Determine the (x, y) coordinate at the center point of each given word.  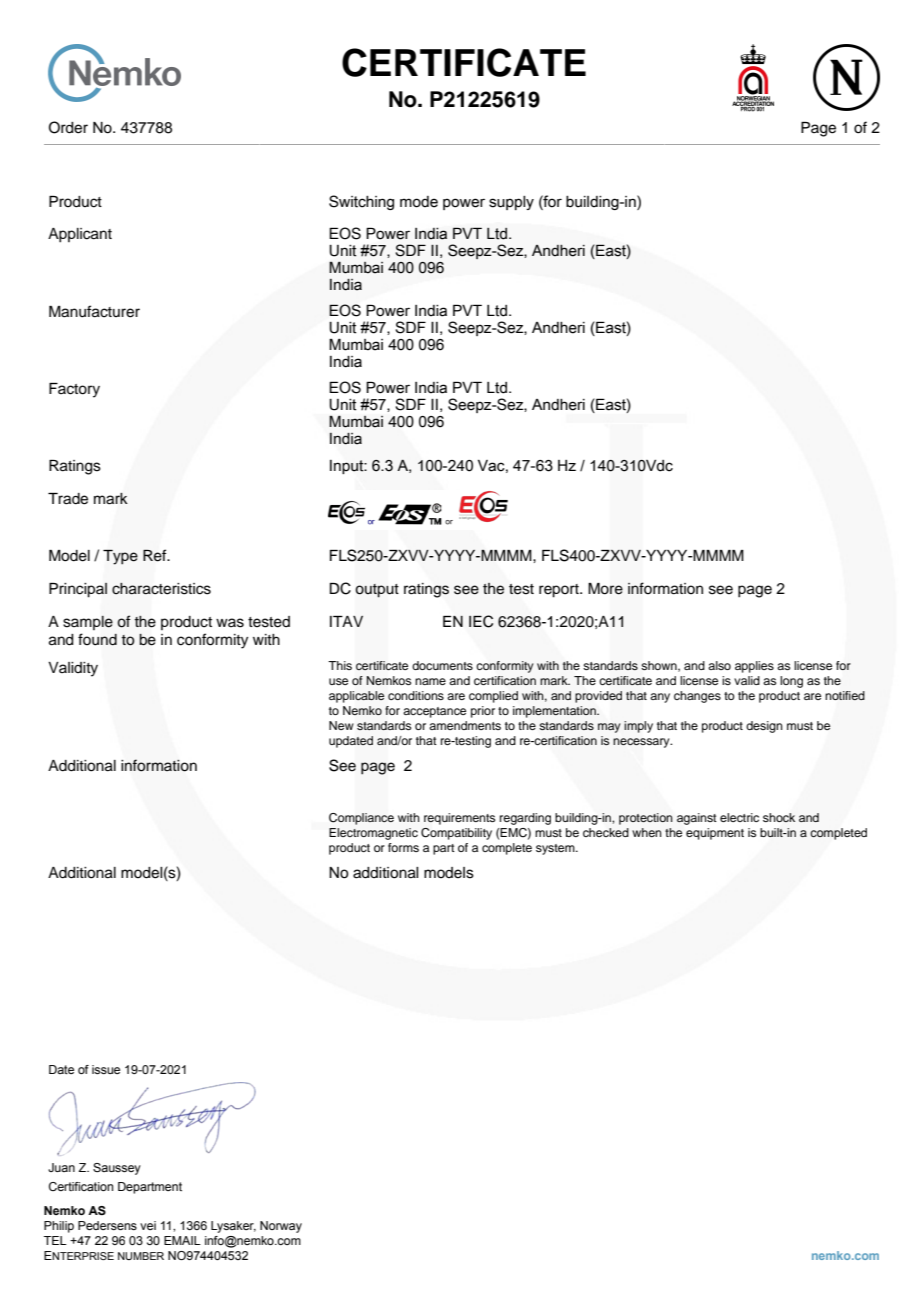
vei (148, 1225)
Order (68, 127)
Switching (361, 202)
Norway (281, 1227)
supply (511, 203)
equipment (715, 834)
